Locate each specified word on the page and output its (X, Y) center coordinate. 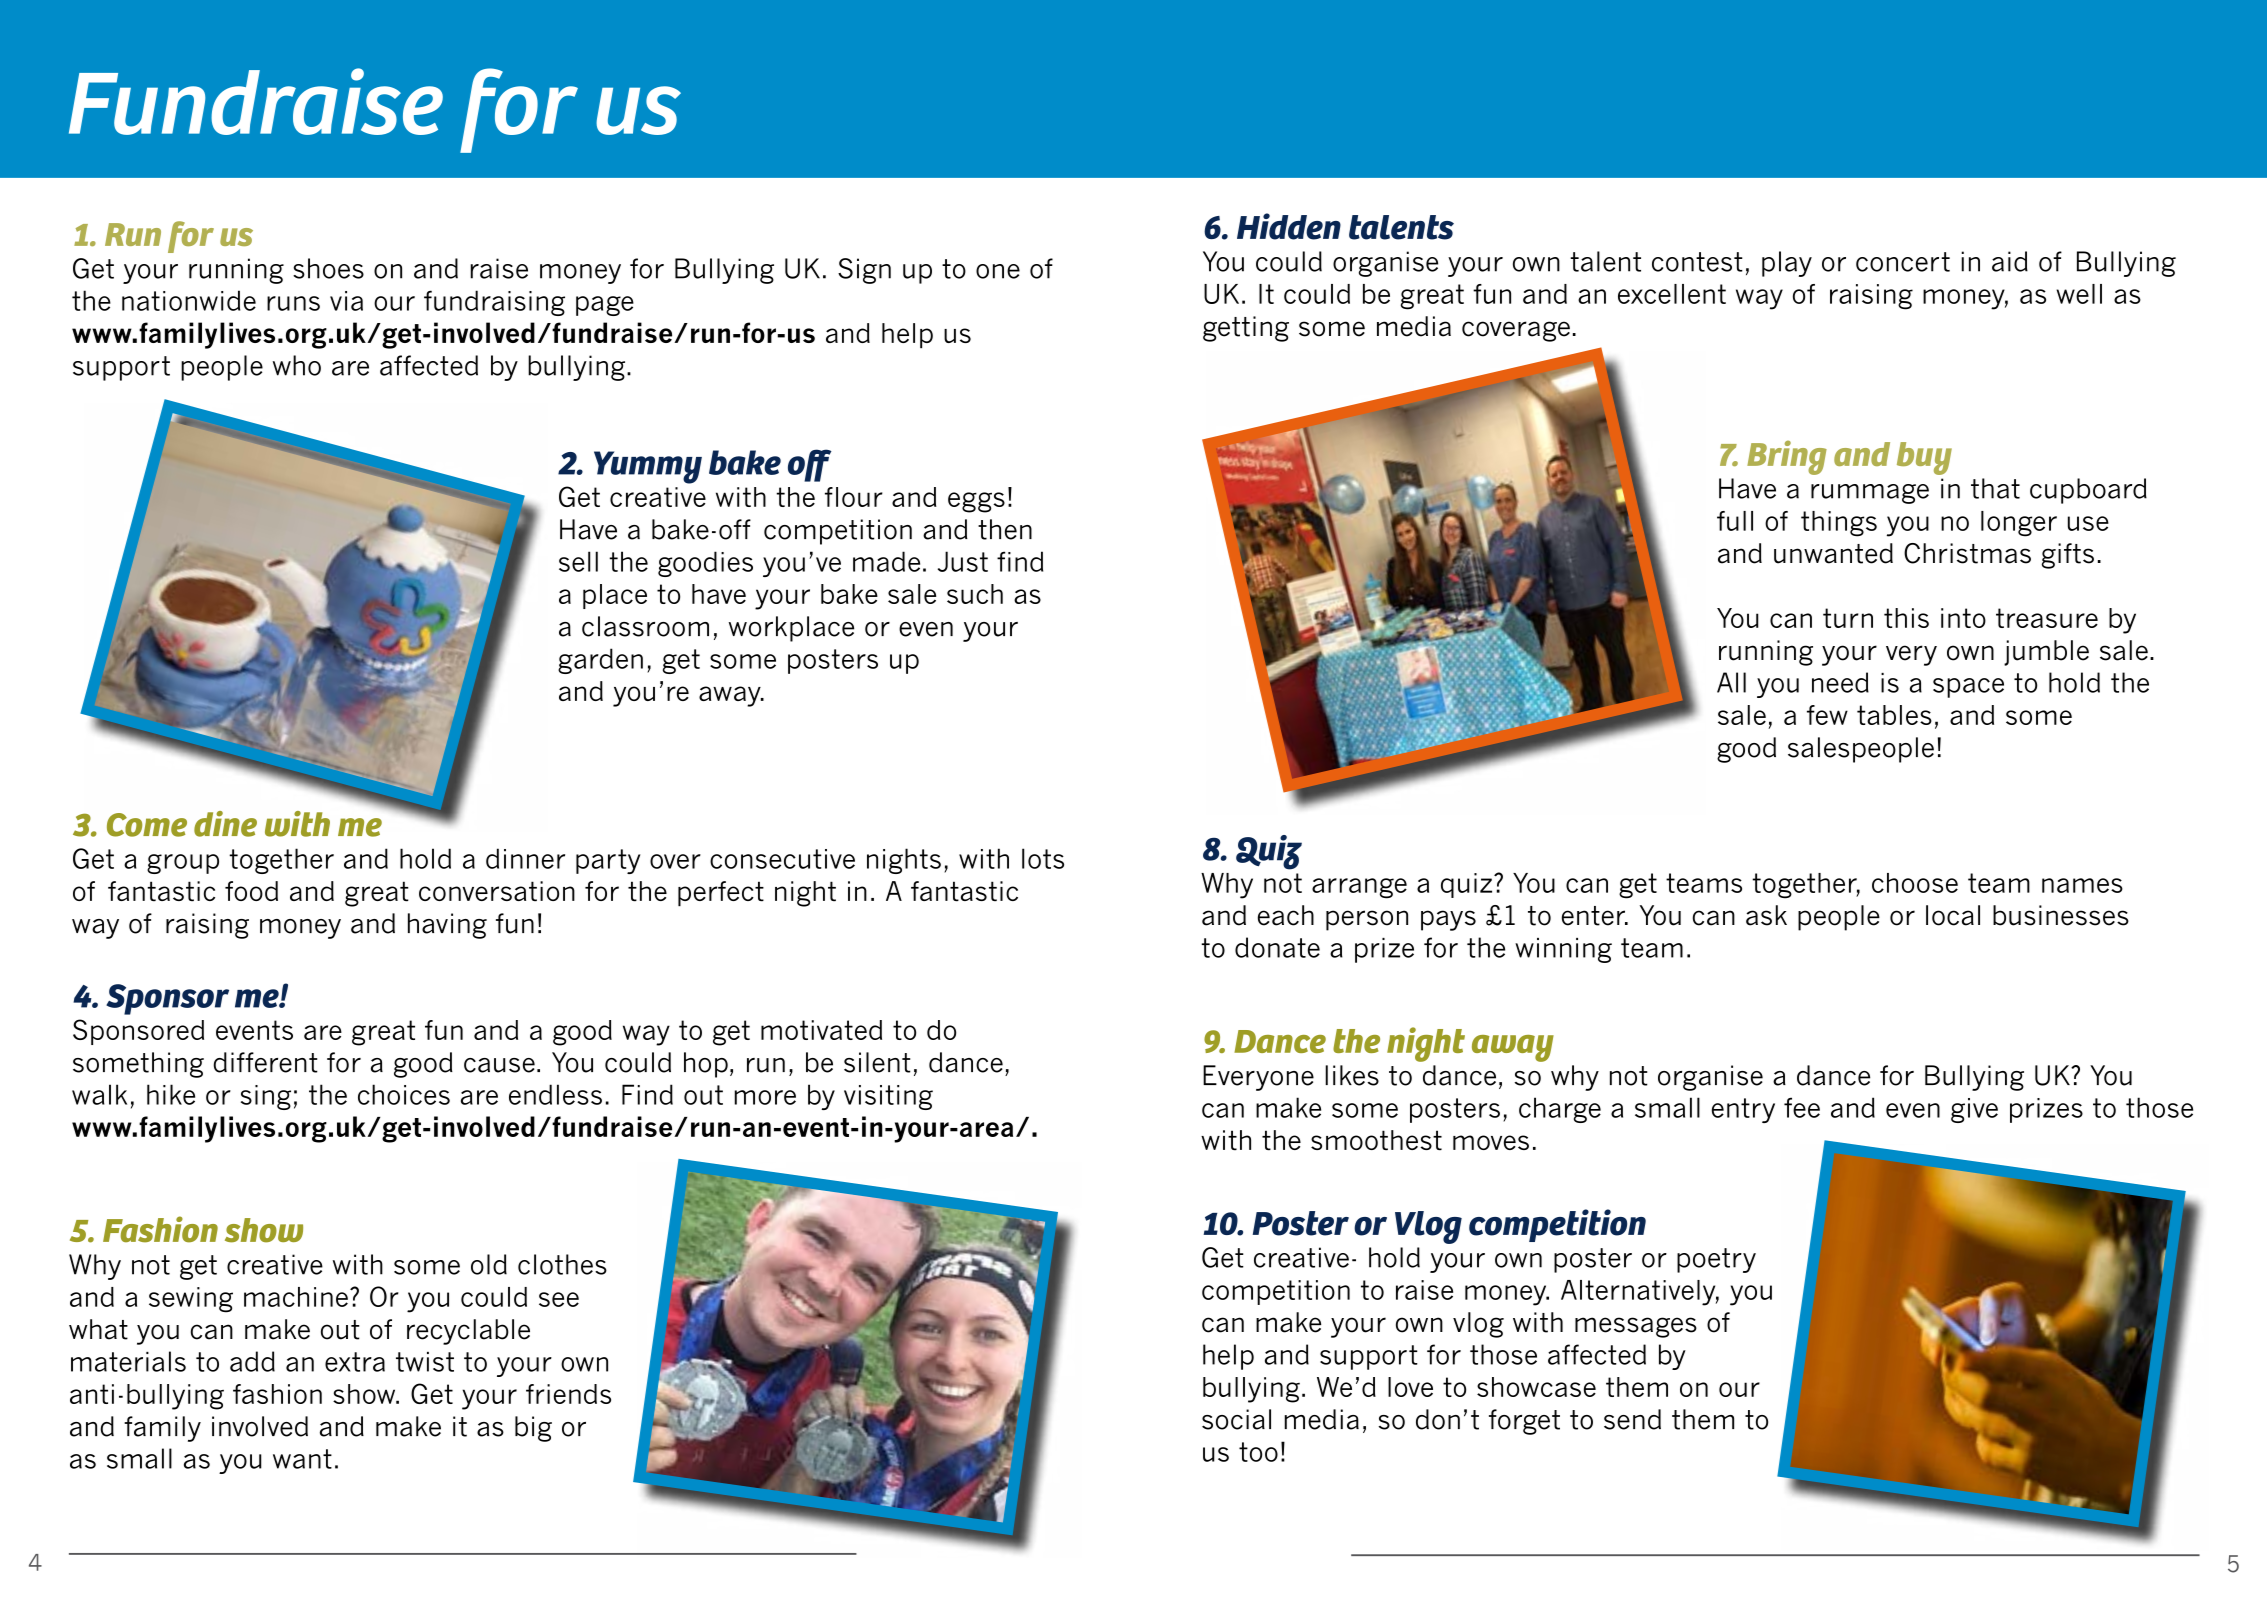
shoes (328, 268)
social (1236, 1419)
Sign (864, 271)
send (1632, 1419)
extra (355, 1362)
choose (1915, 883)
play (1787, 264)
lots (1043, 858)
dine (225, 824)
